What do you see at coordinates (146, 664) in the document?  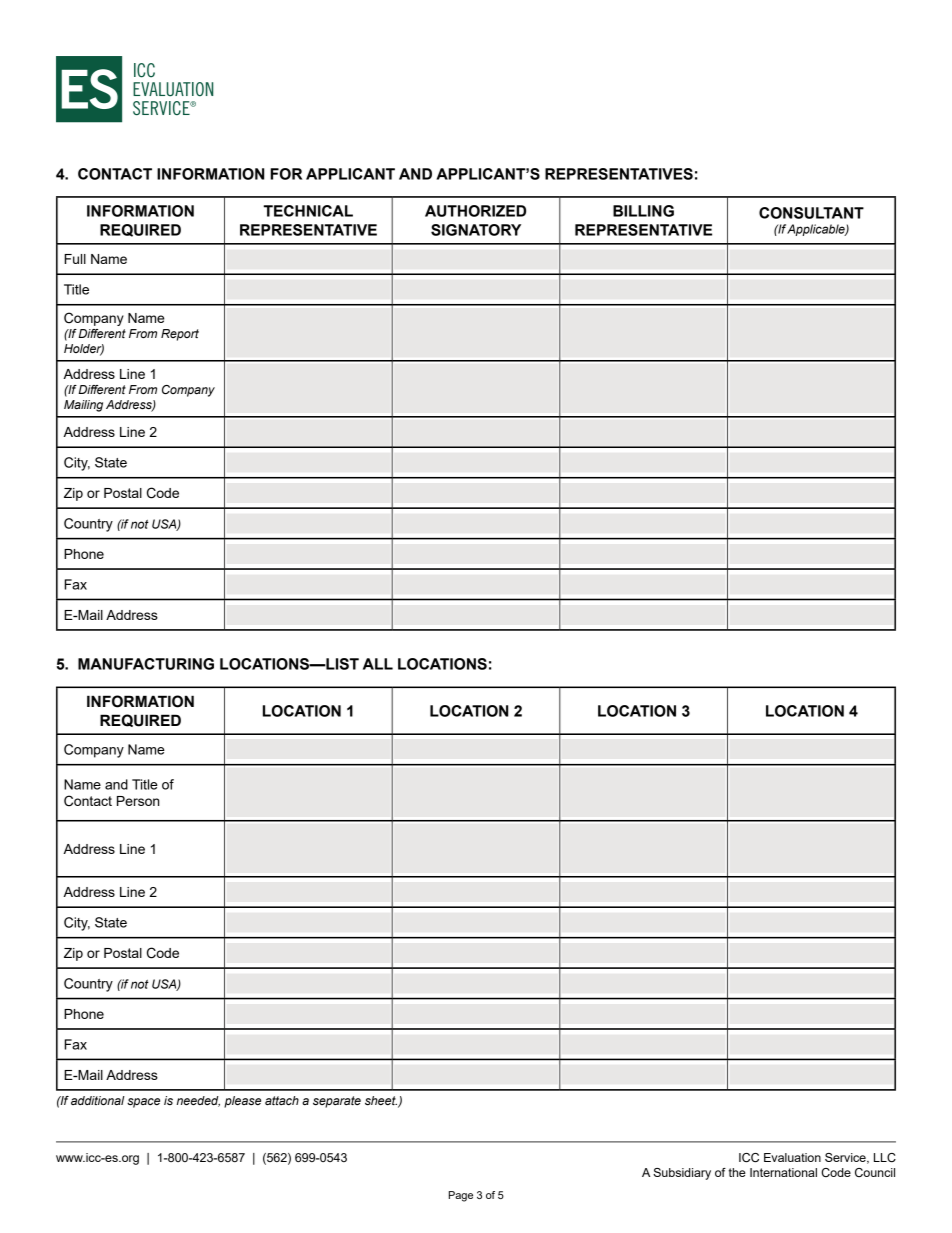 I see `MANUFACTURING` at bounding box center [146, 664].
